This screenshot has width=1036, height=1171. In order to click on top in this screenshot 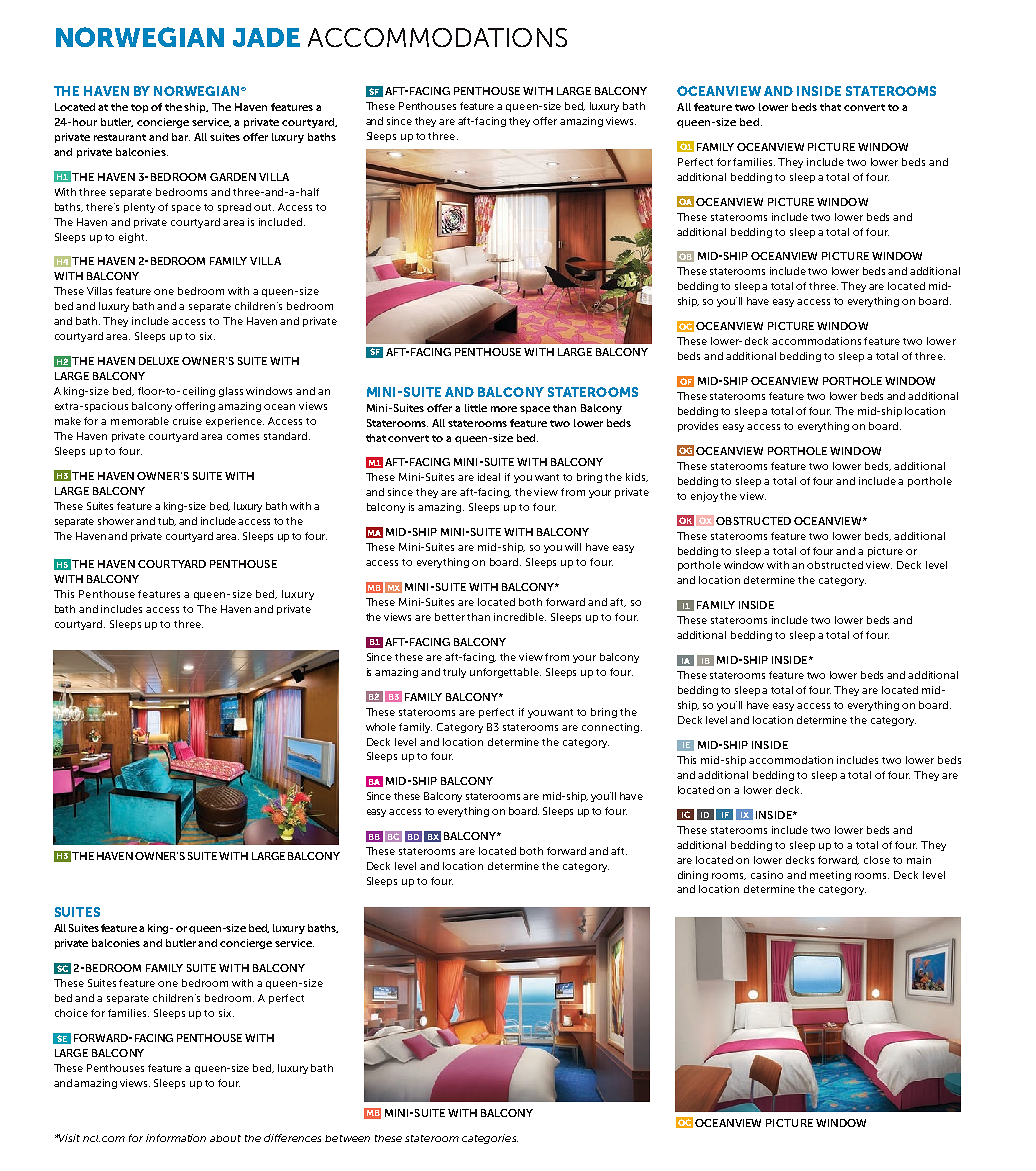, I will do `click(139, 108)`.
